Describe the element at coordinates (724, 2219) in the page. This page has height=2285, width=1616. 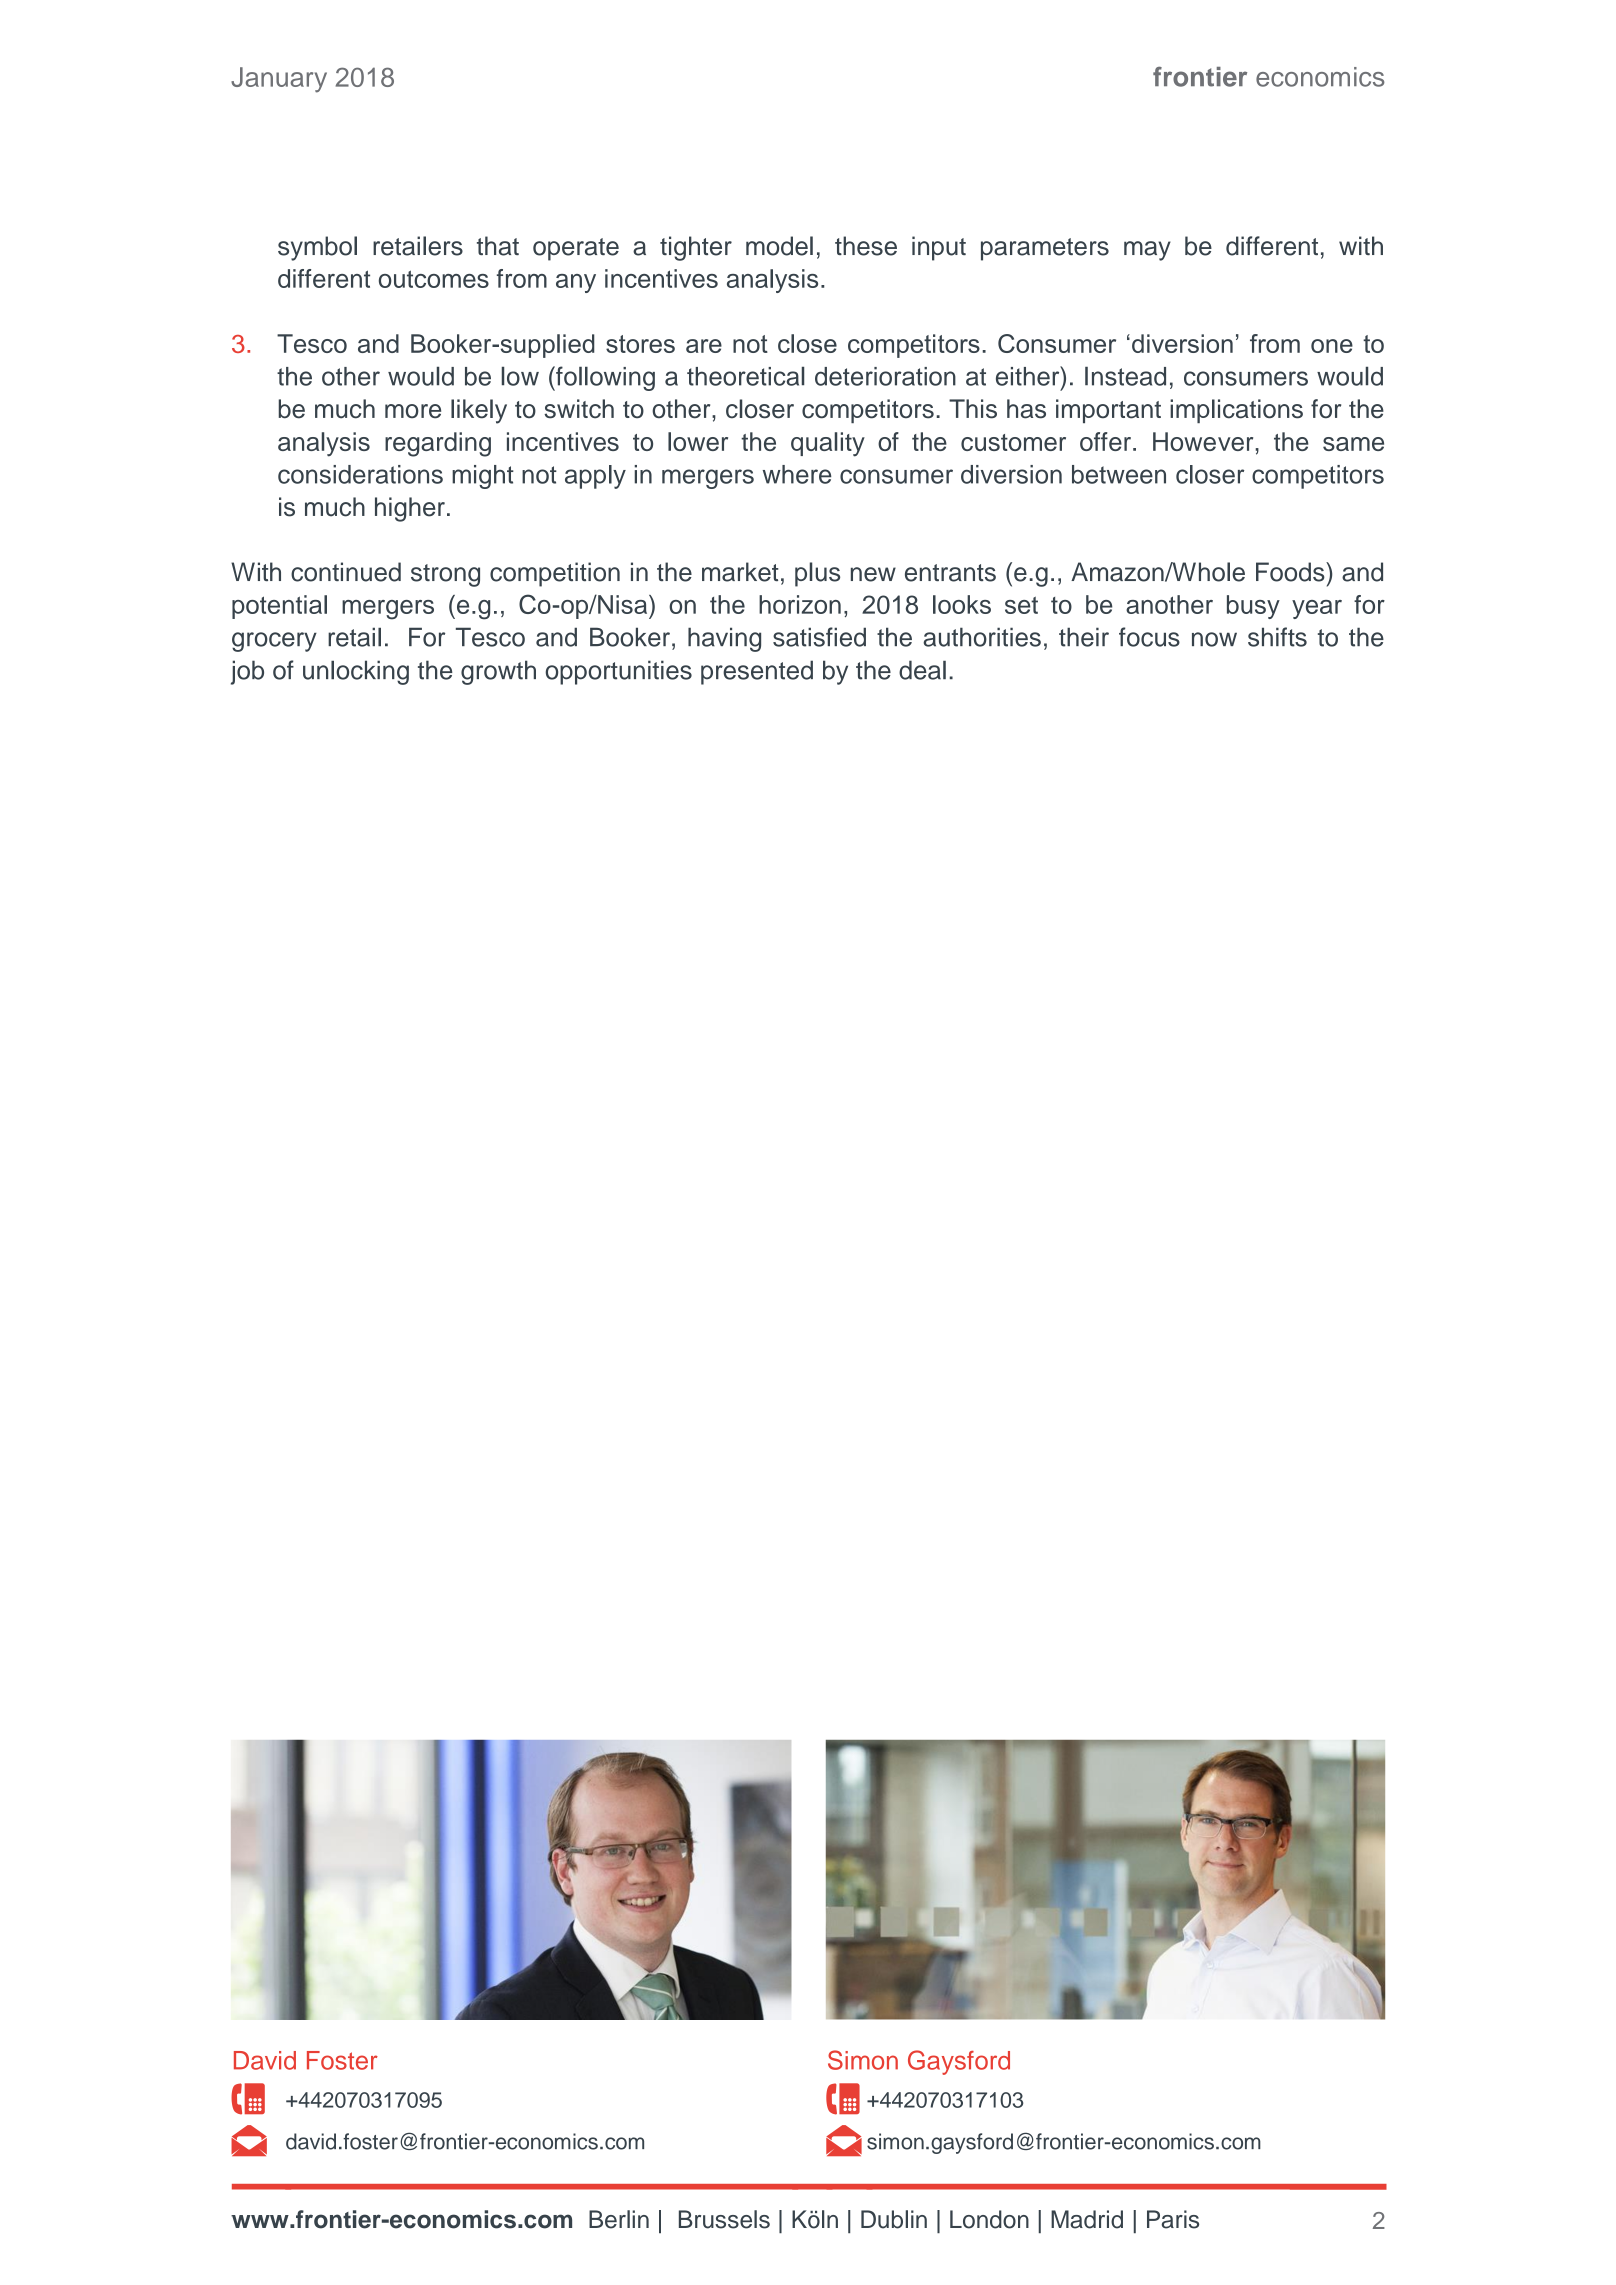
I see `Brussels` at that location.
